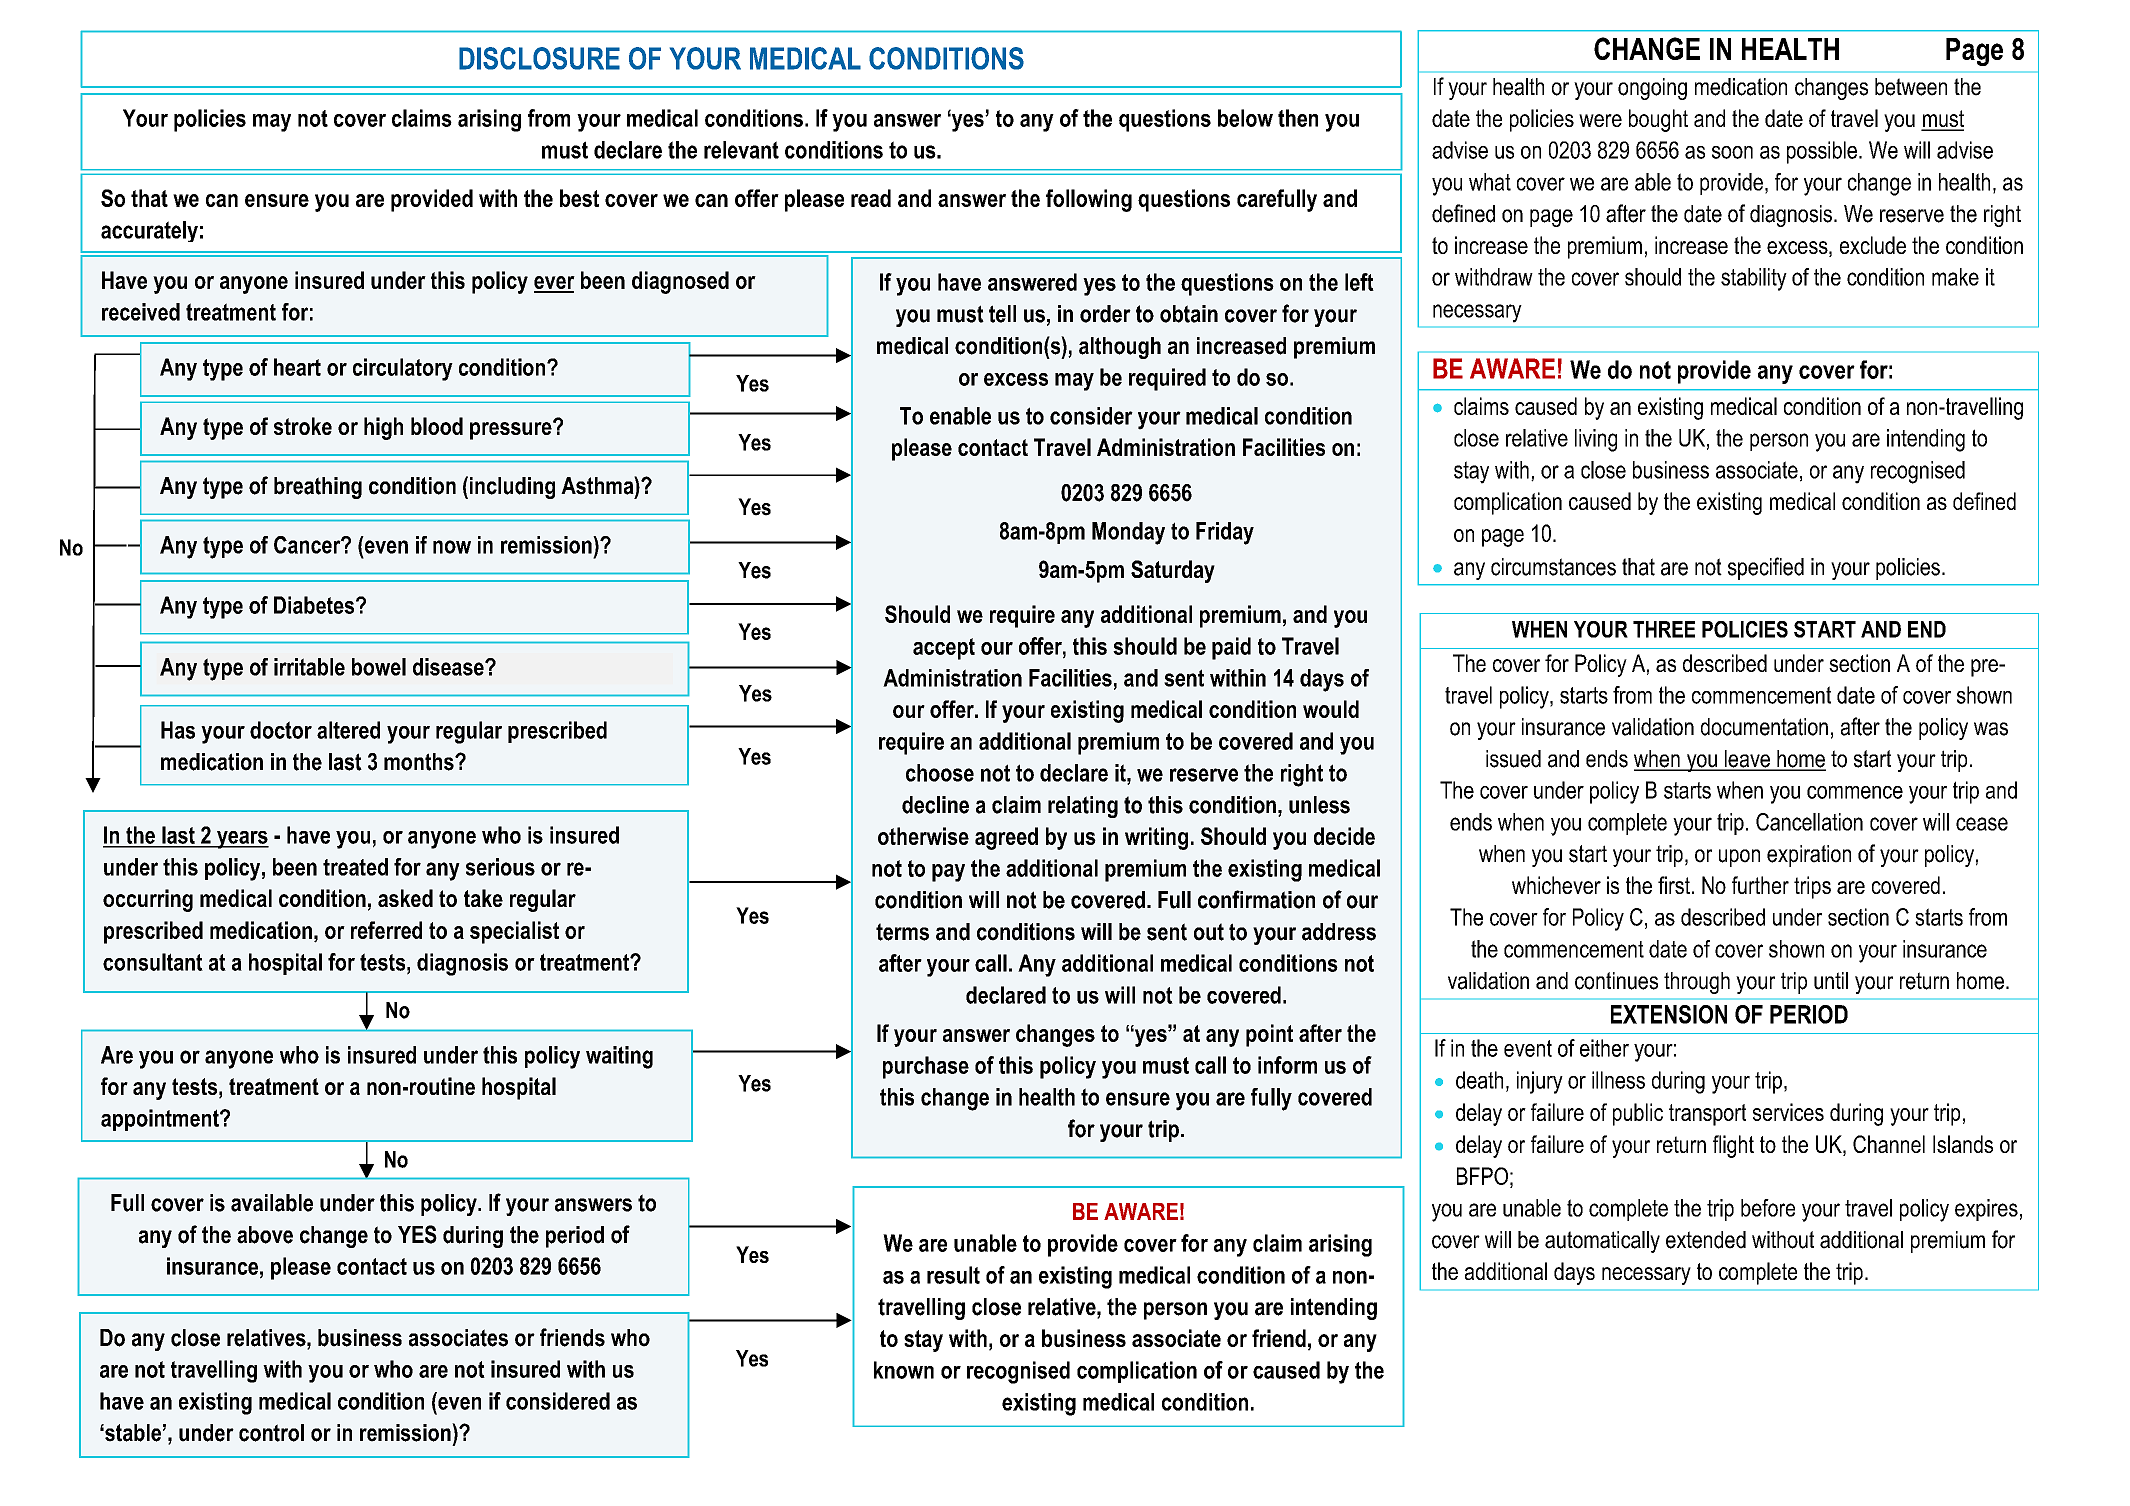 This image has height=1506, width=2130. What do you see at coordinates (1652, 89) in the image?
I see `ongoing` at bounding box center [1652, 89].
